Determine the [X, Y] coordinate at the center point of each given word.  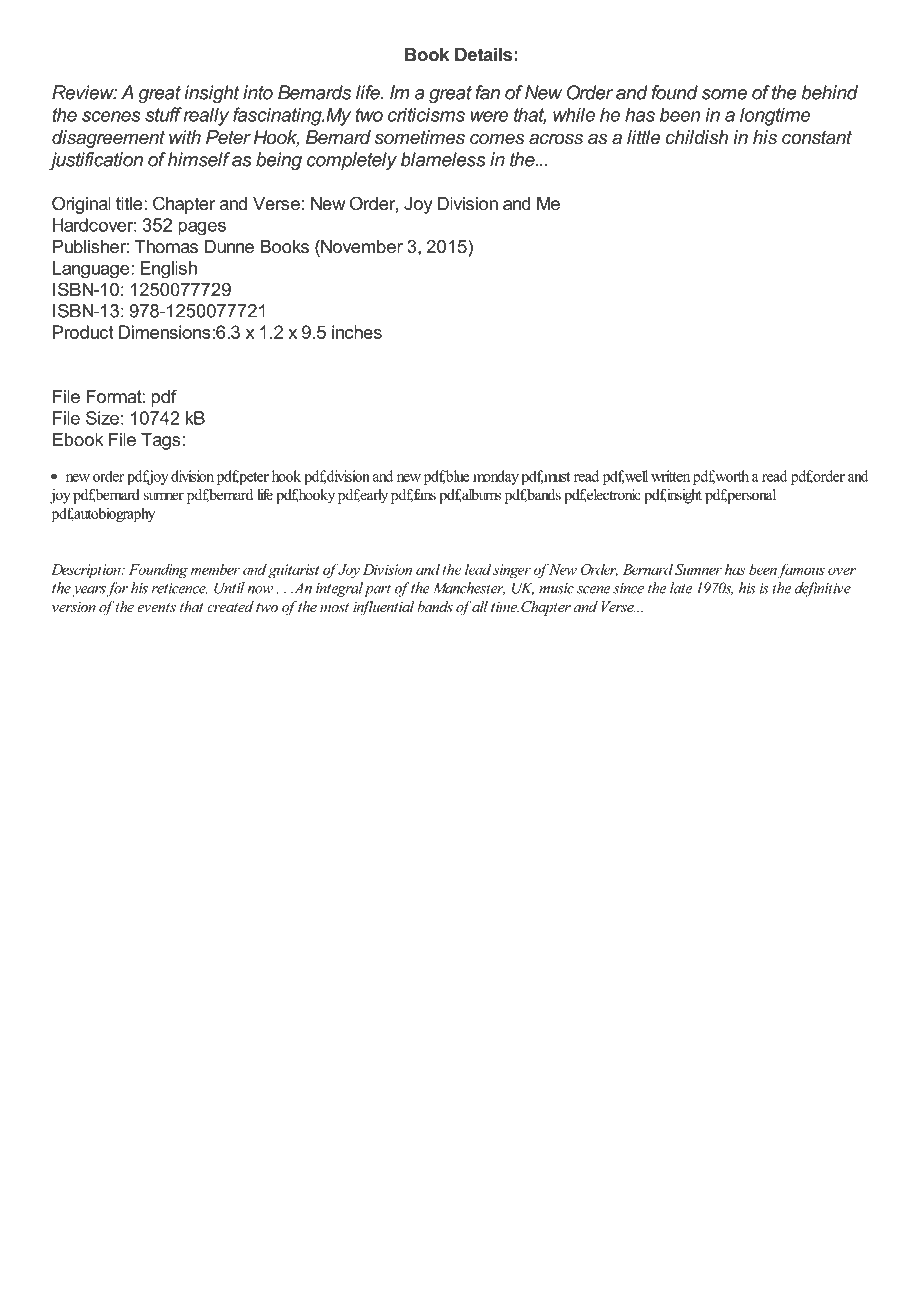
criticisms [426, 114]
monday [496, 477]
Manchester [469, 588]
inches [357, 332]
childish [697, 137]
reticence [179, 588]
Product [83, 332]
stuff [163, 114]
